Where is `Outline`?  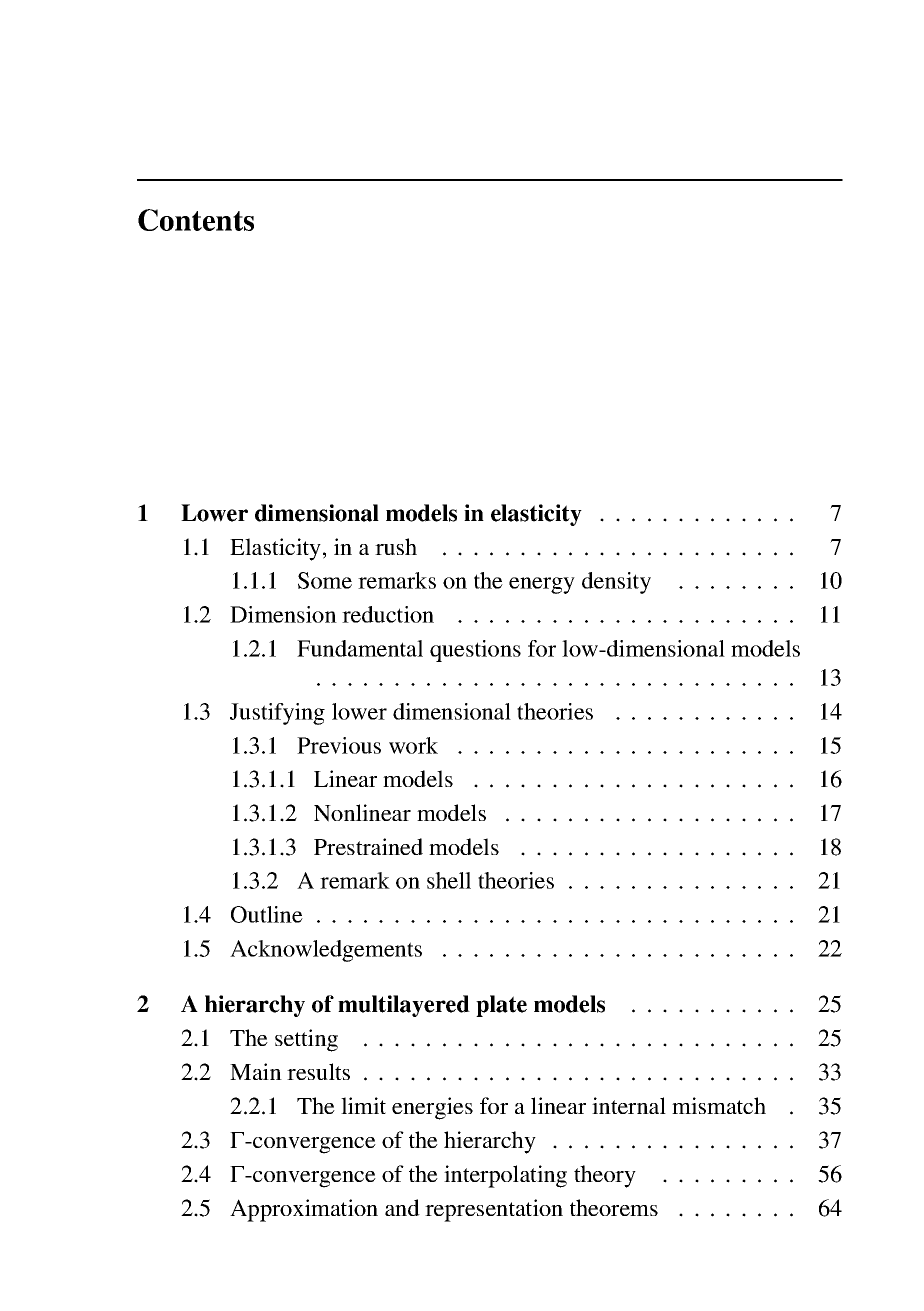 Outline is located at coordinates (267, 914).
